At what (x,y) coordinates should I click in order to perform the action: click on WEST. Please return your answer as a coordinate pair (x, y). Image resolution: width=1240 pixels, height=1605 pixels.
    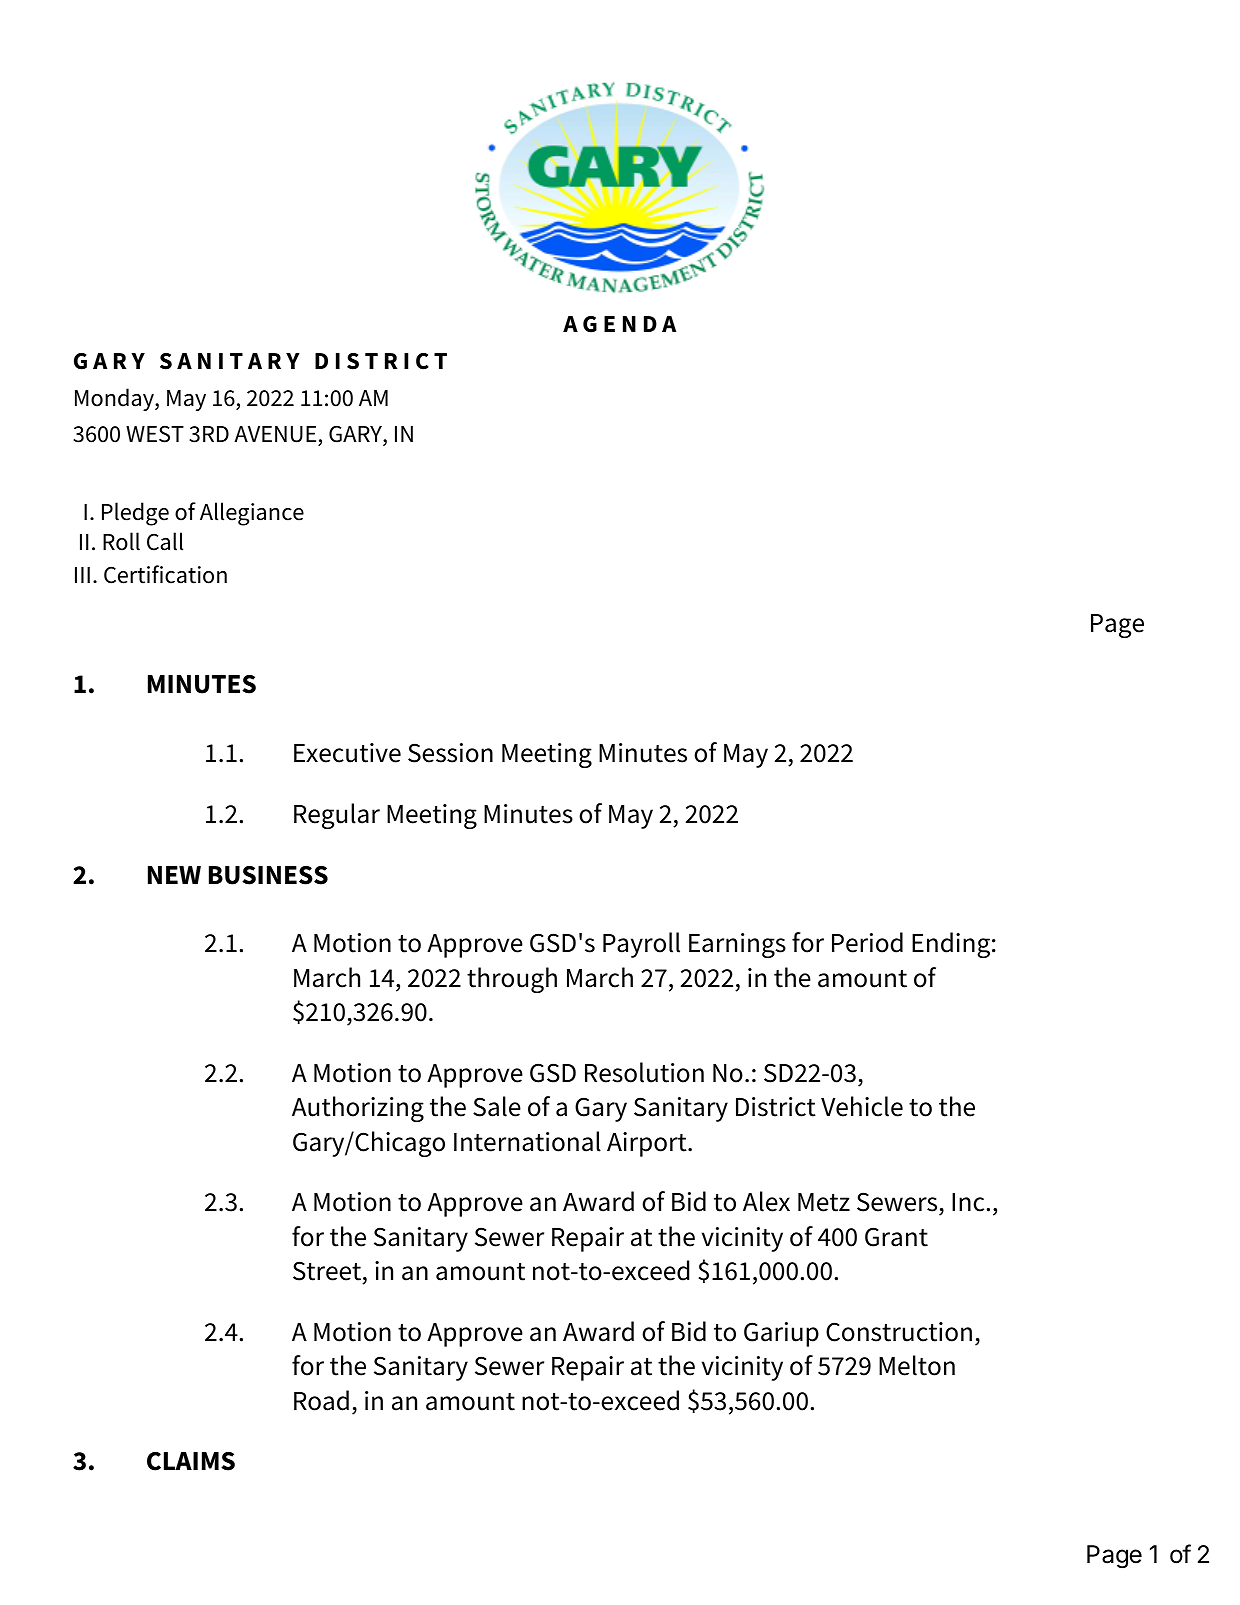
    Looking at the image, I should click on (155, 434).
